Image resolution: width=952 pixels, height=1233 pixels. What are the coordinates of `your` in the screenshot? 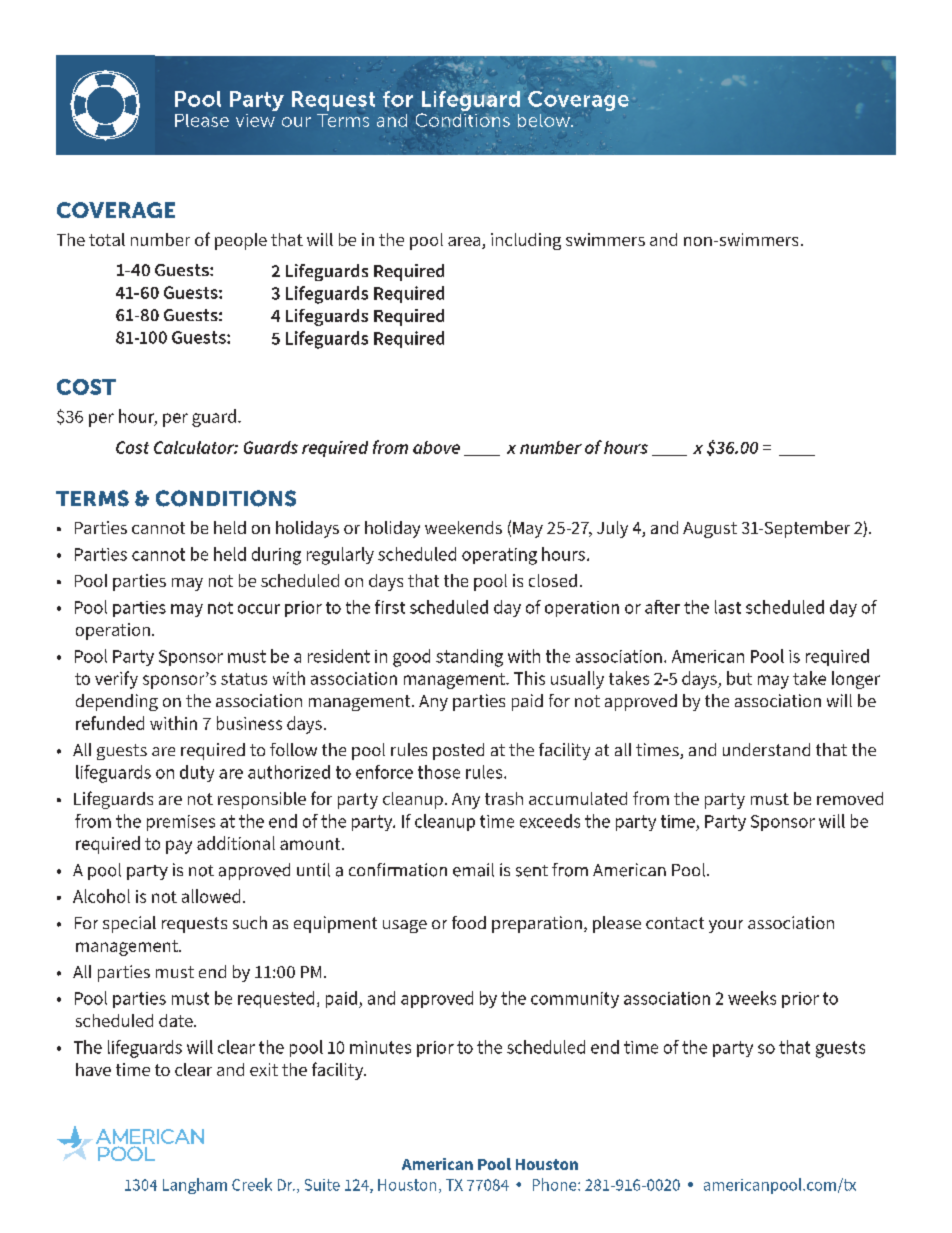 It's located at (726, 926).
